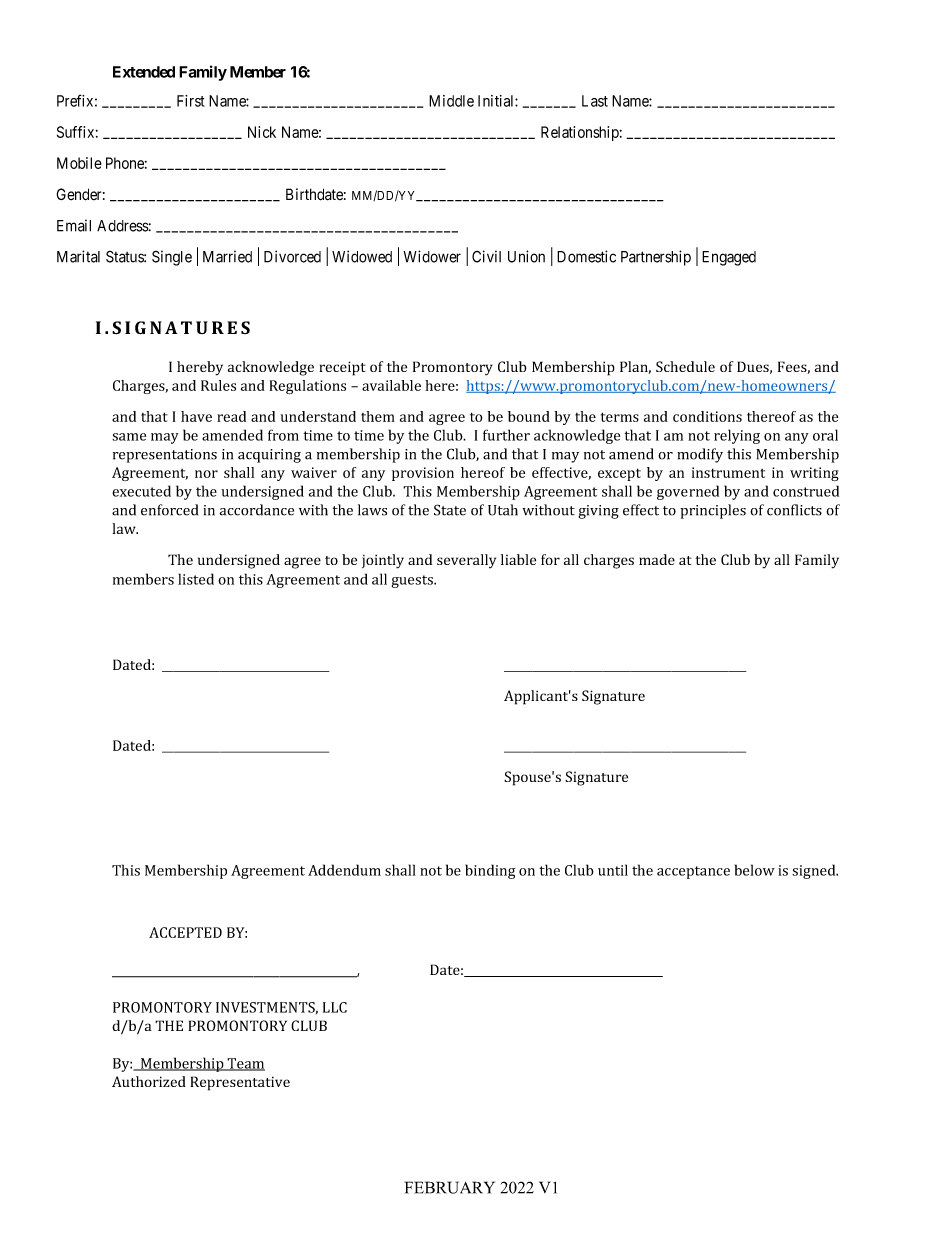 The height and width of the page is (1233, 952). What do you see at coordinates (196, 579) in the page?
I see `listed` at bounding box center [196, 579].
